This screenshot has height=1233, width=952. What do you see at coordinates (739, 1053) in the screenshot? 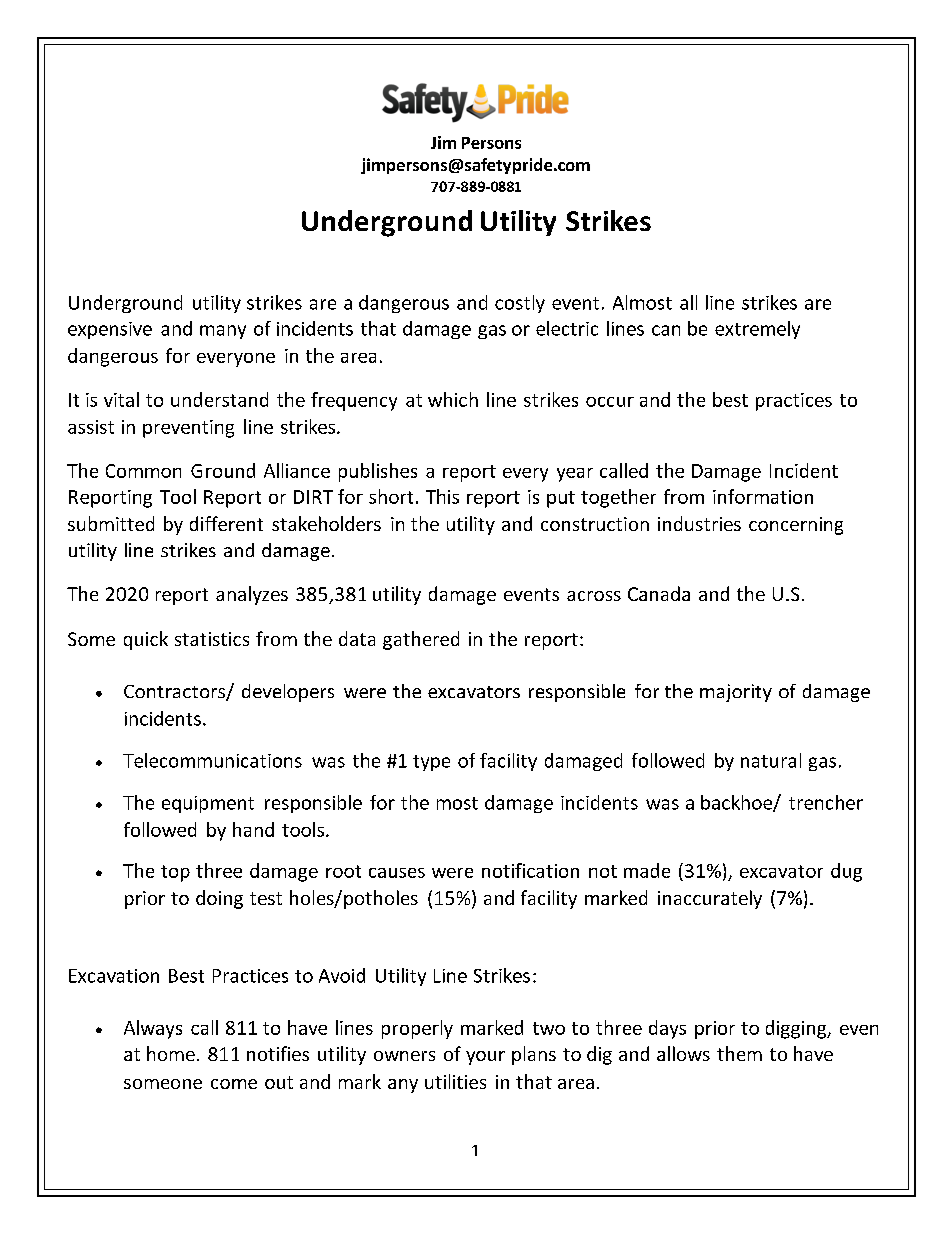
I see `them` at bounding box center [739, 1053].
